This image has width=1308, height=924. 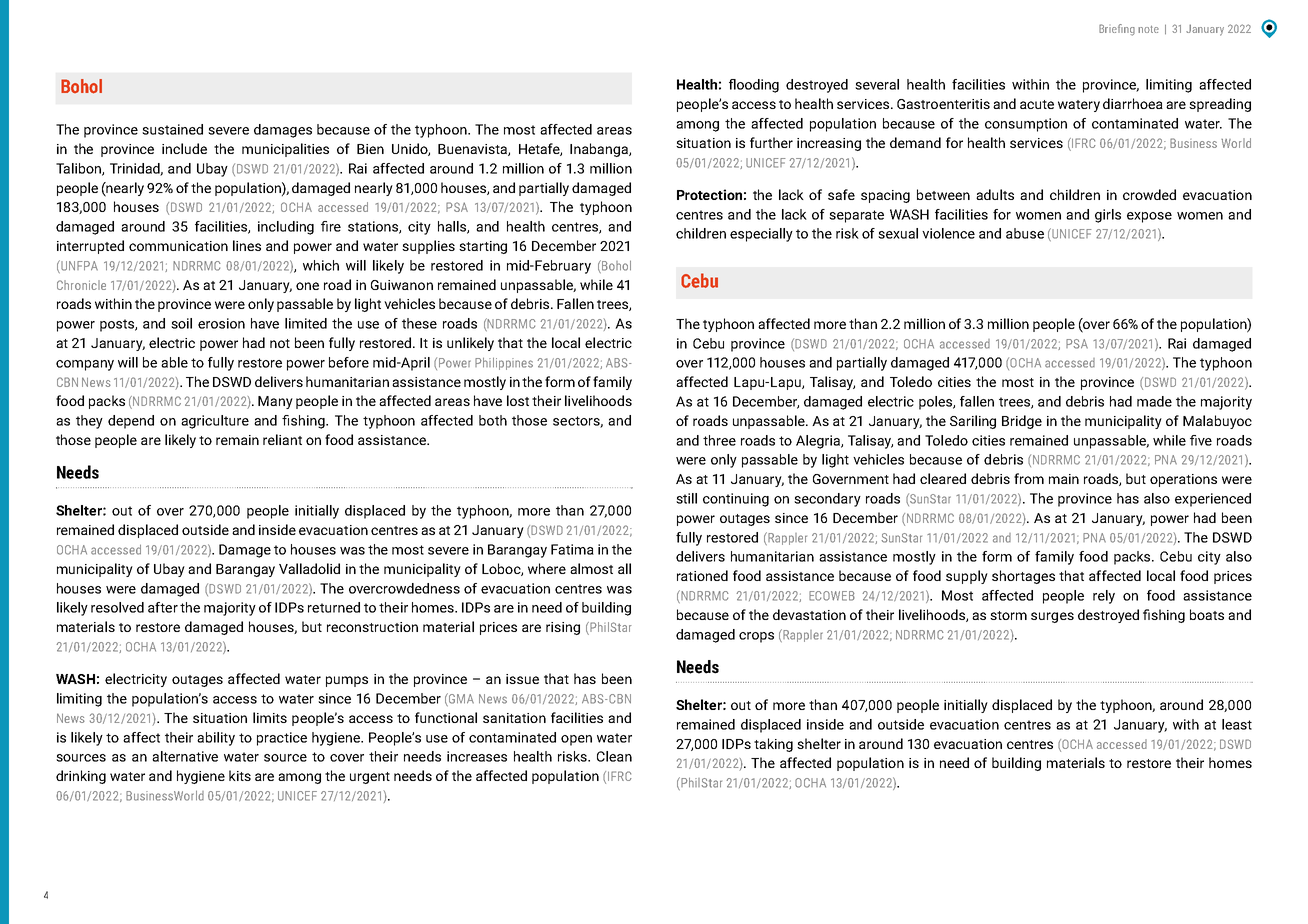 What do you see at coordinates (1213, 500) in the image?
I see `experienced` at bounding box center [1213, 500].
